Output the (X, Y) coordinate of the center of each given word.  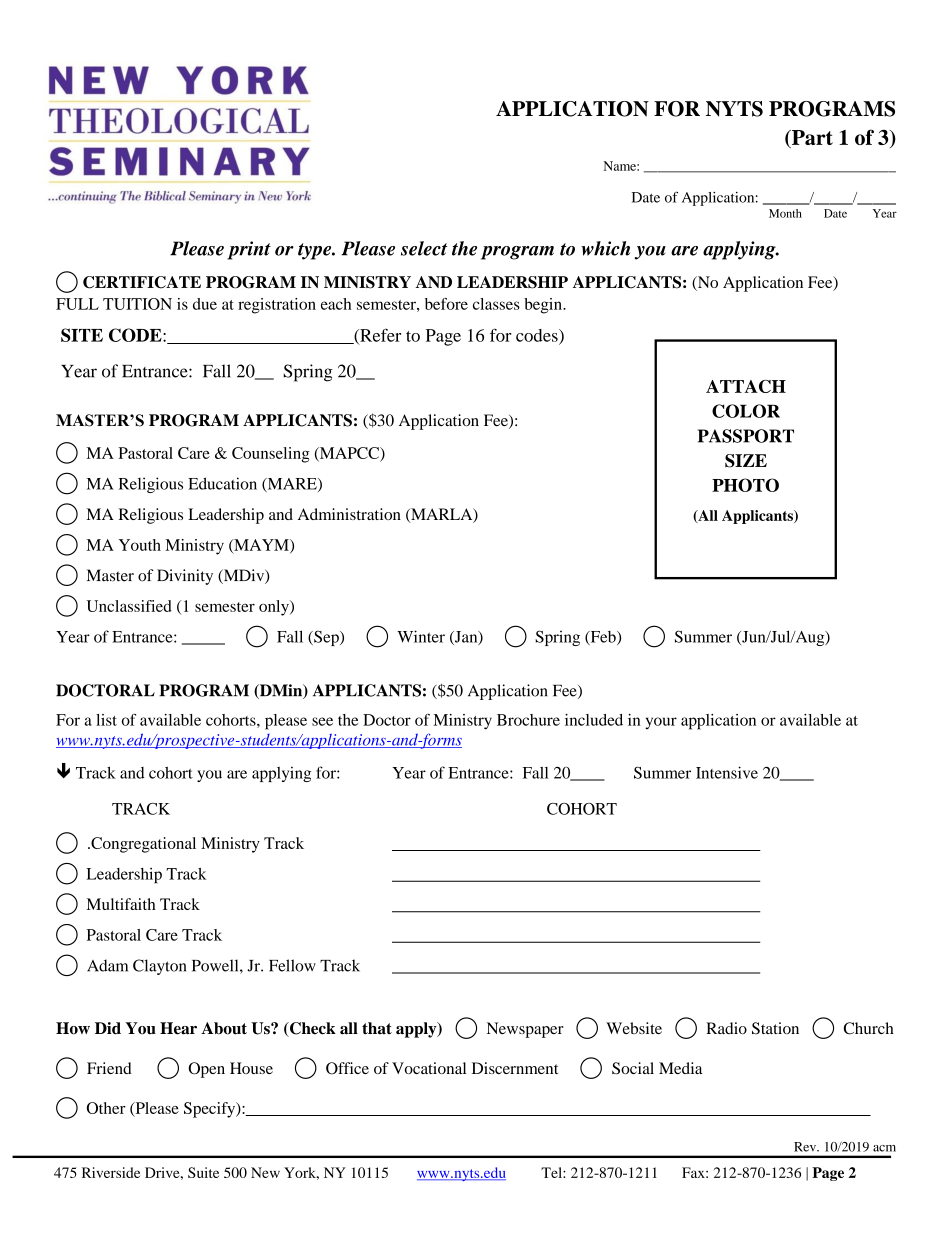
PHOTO (745, 485)
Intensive (727, 772)
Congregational (142, 845)
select (424, 248)
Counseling (271, 455)
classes (496, 304)
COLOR (746, 411)
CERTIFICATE (142, 282)
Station (775, 1028)
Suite (203, 1172)
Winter (421, 636)
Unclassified (129, 606)
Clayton (159, 967)
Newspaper (525, 1030)
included (594, 720)
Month (785, 213)
